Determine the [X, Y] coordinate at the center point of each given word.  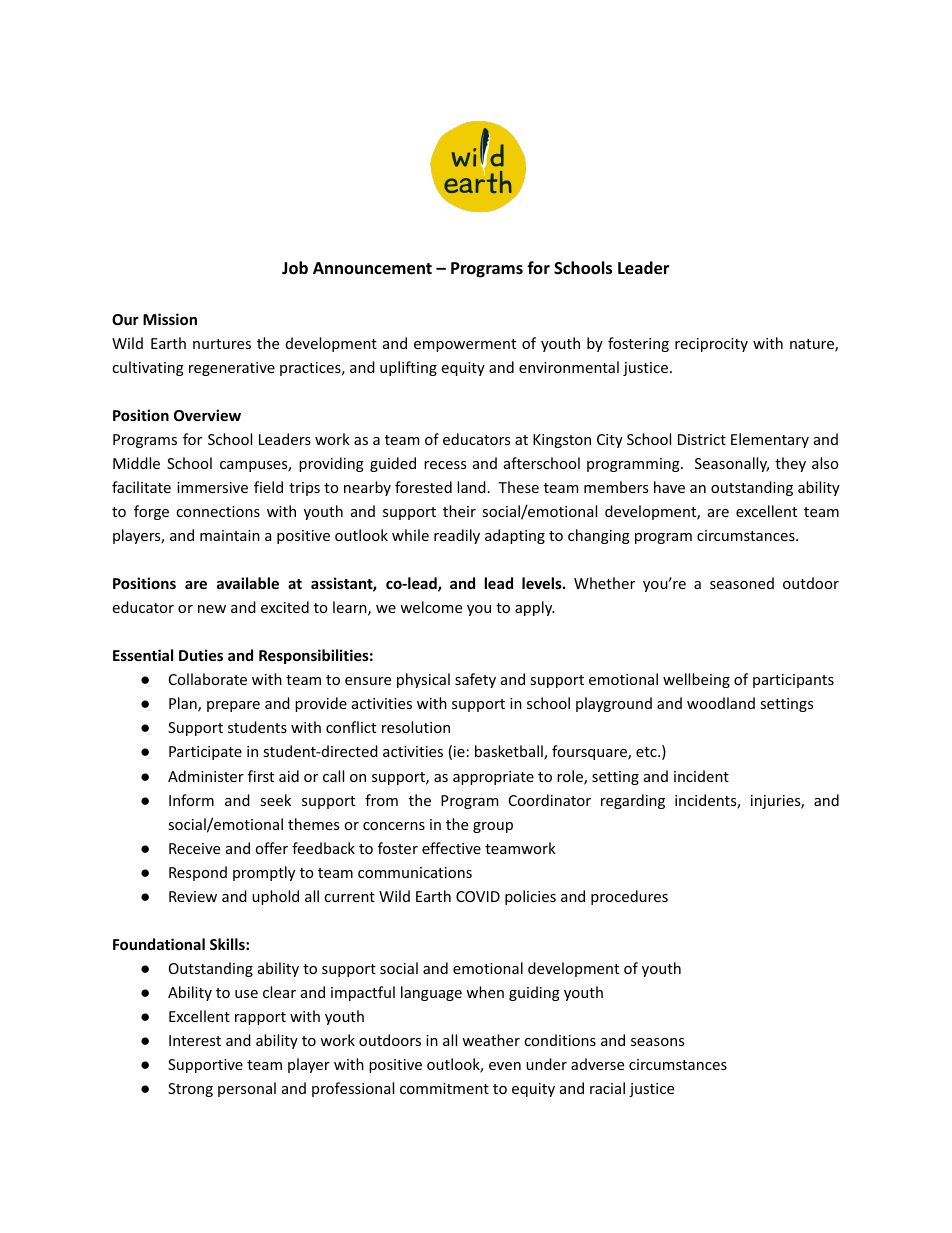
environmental [569, 367]
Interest [195, 1040]
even [505, 1066]
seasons [657, 1042]
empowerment [465, 345]
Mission [170, 319]
